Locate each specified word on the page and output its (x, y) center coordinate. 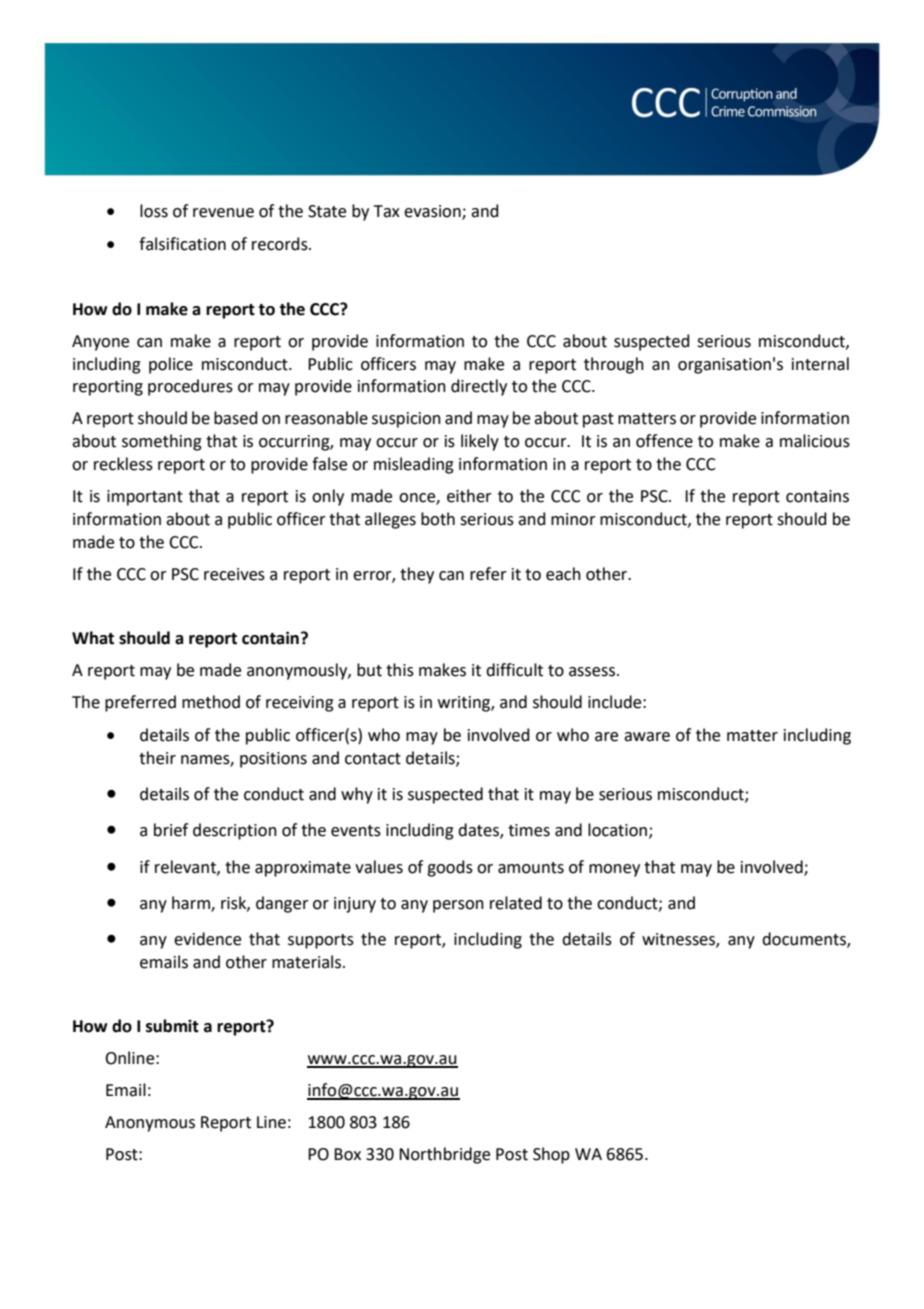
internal (820, 364)
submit (172, 1026)
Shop (551, 1155)
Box (347, 1154)
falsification (182, 244)
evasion (433, 212)
